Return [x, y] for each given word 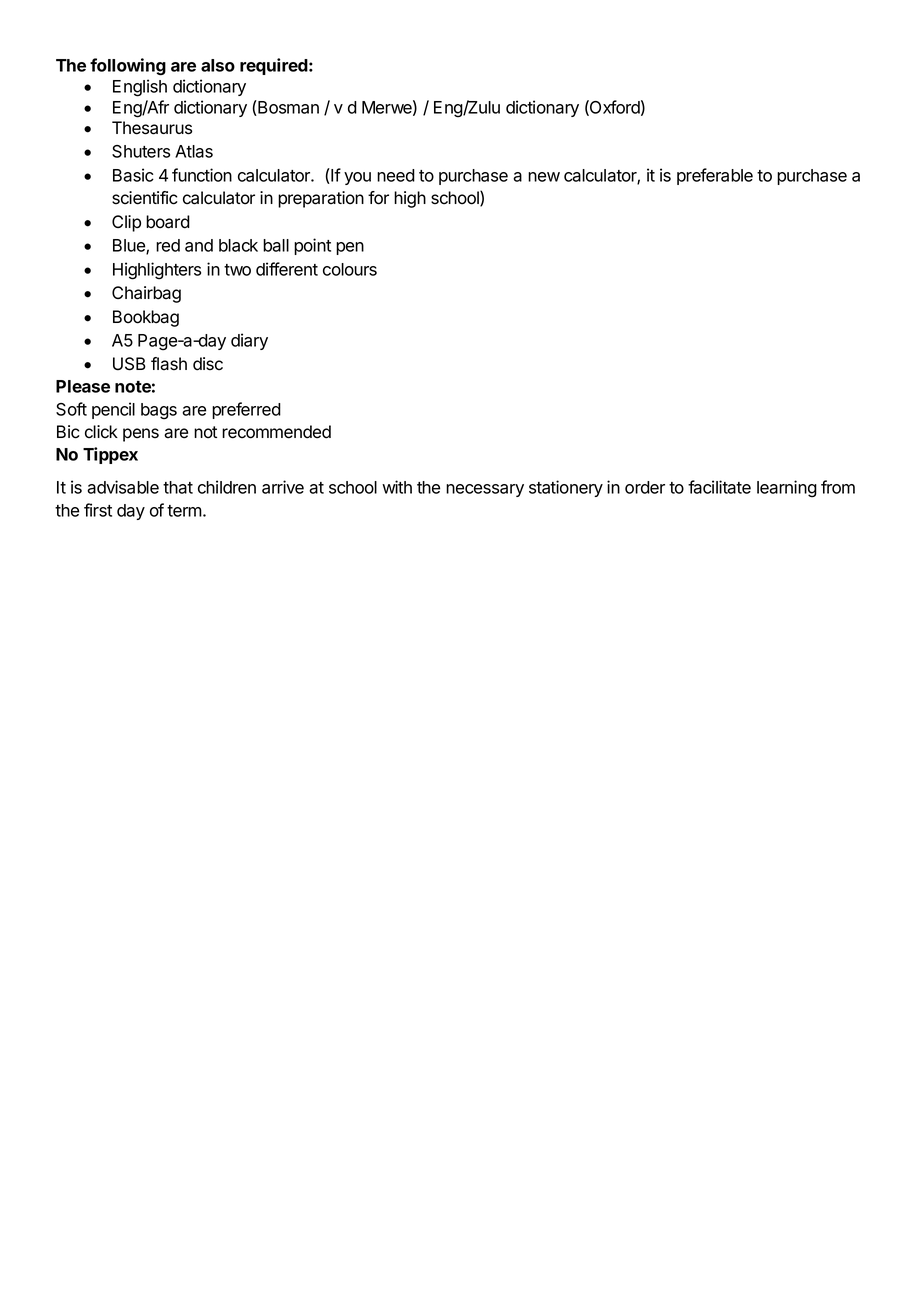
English [140, 88]
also [218, 65]
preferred [246, 410]
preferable [715, 176]
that [178, 487]
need [396, 175]
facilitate [719, 487]
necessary [485, 490]
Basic [133, 175]
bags [159, 411]
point [312, 246]
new [544, 177]
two [237, 270]
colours [350, 269]
